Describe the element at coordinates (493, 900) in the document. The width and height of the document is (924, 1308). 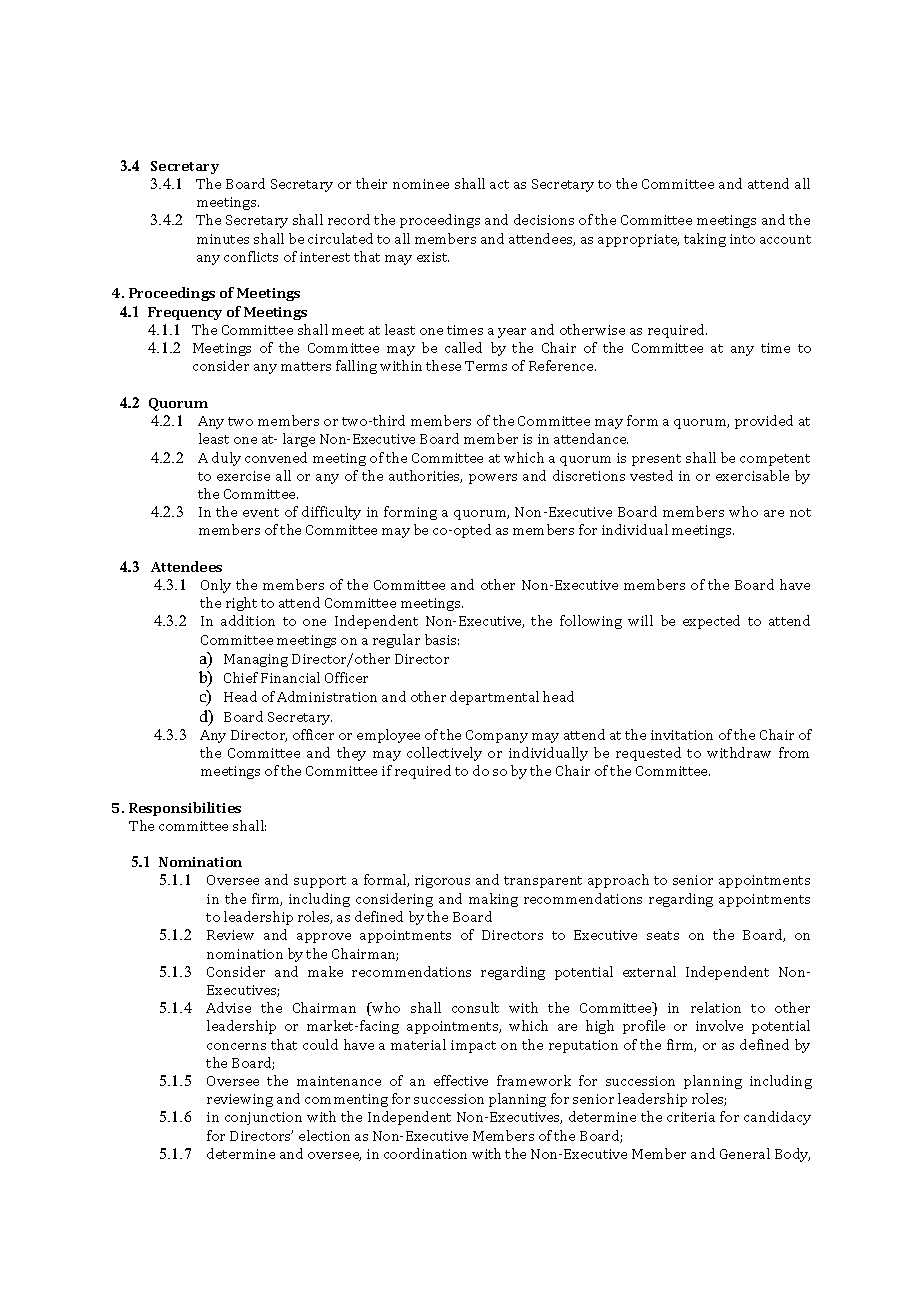
I see `making` at that location.
